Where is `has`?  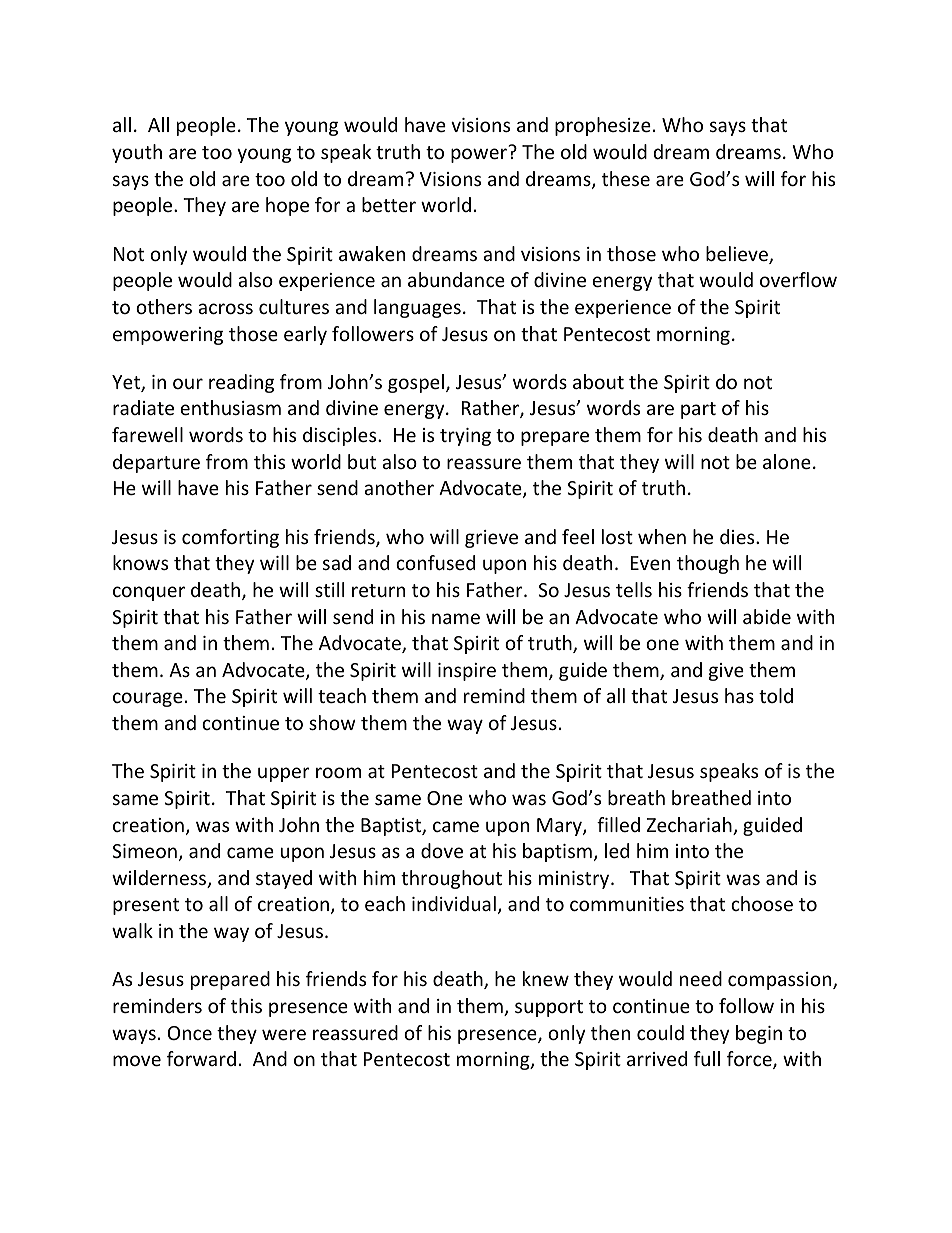 has is located at coordinates (739, 695).
